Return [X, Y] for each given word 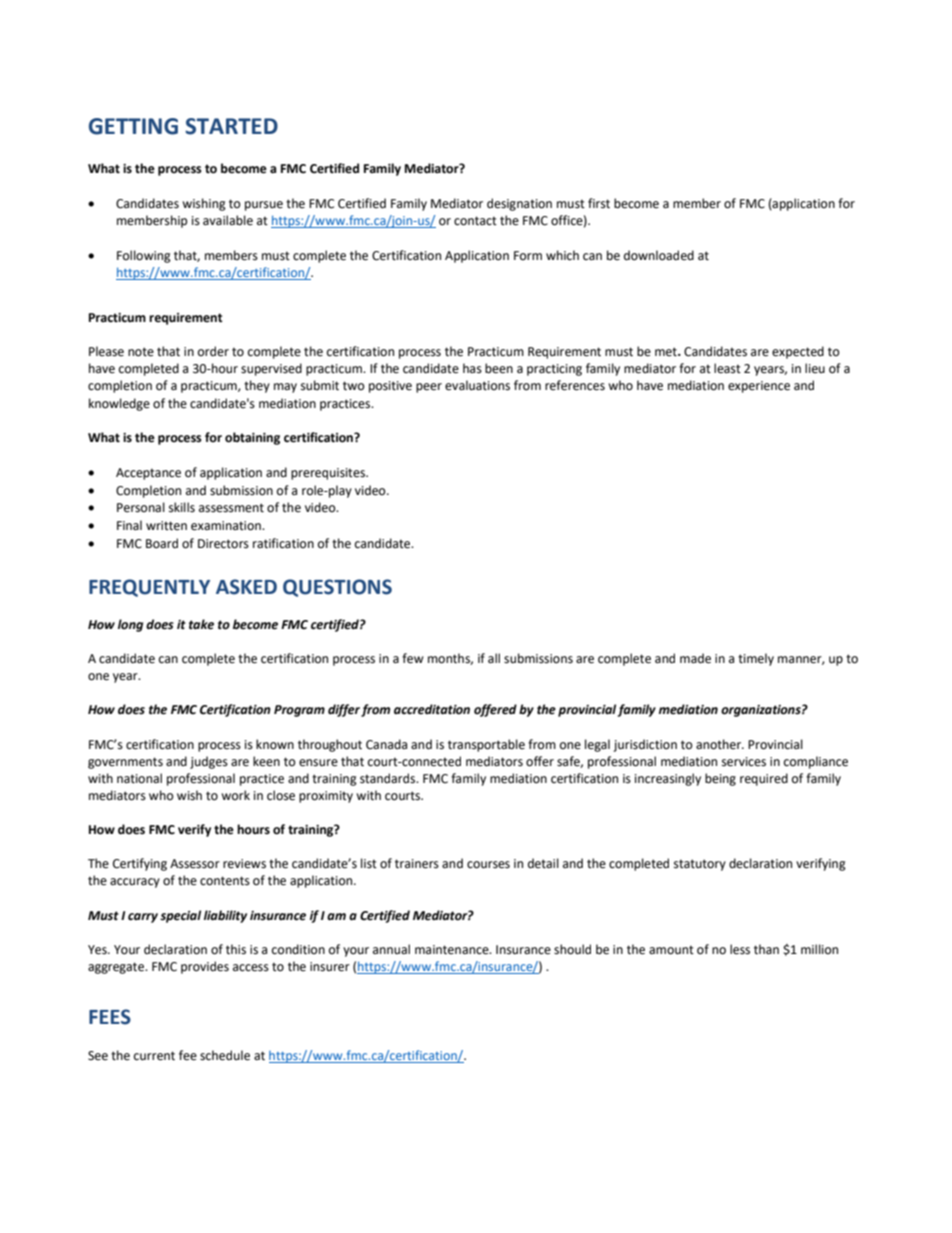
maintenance [453, 950]
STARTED [231, 126]
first [599, 203]
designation [519, 204]
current [154, 1056]
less [740, 949]
